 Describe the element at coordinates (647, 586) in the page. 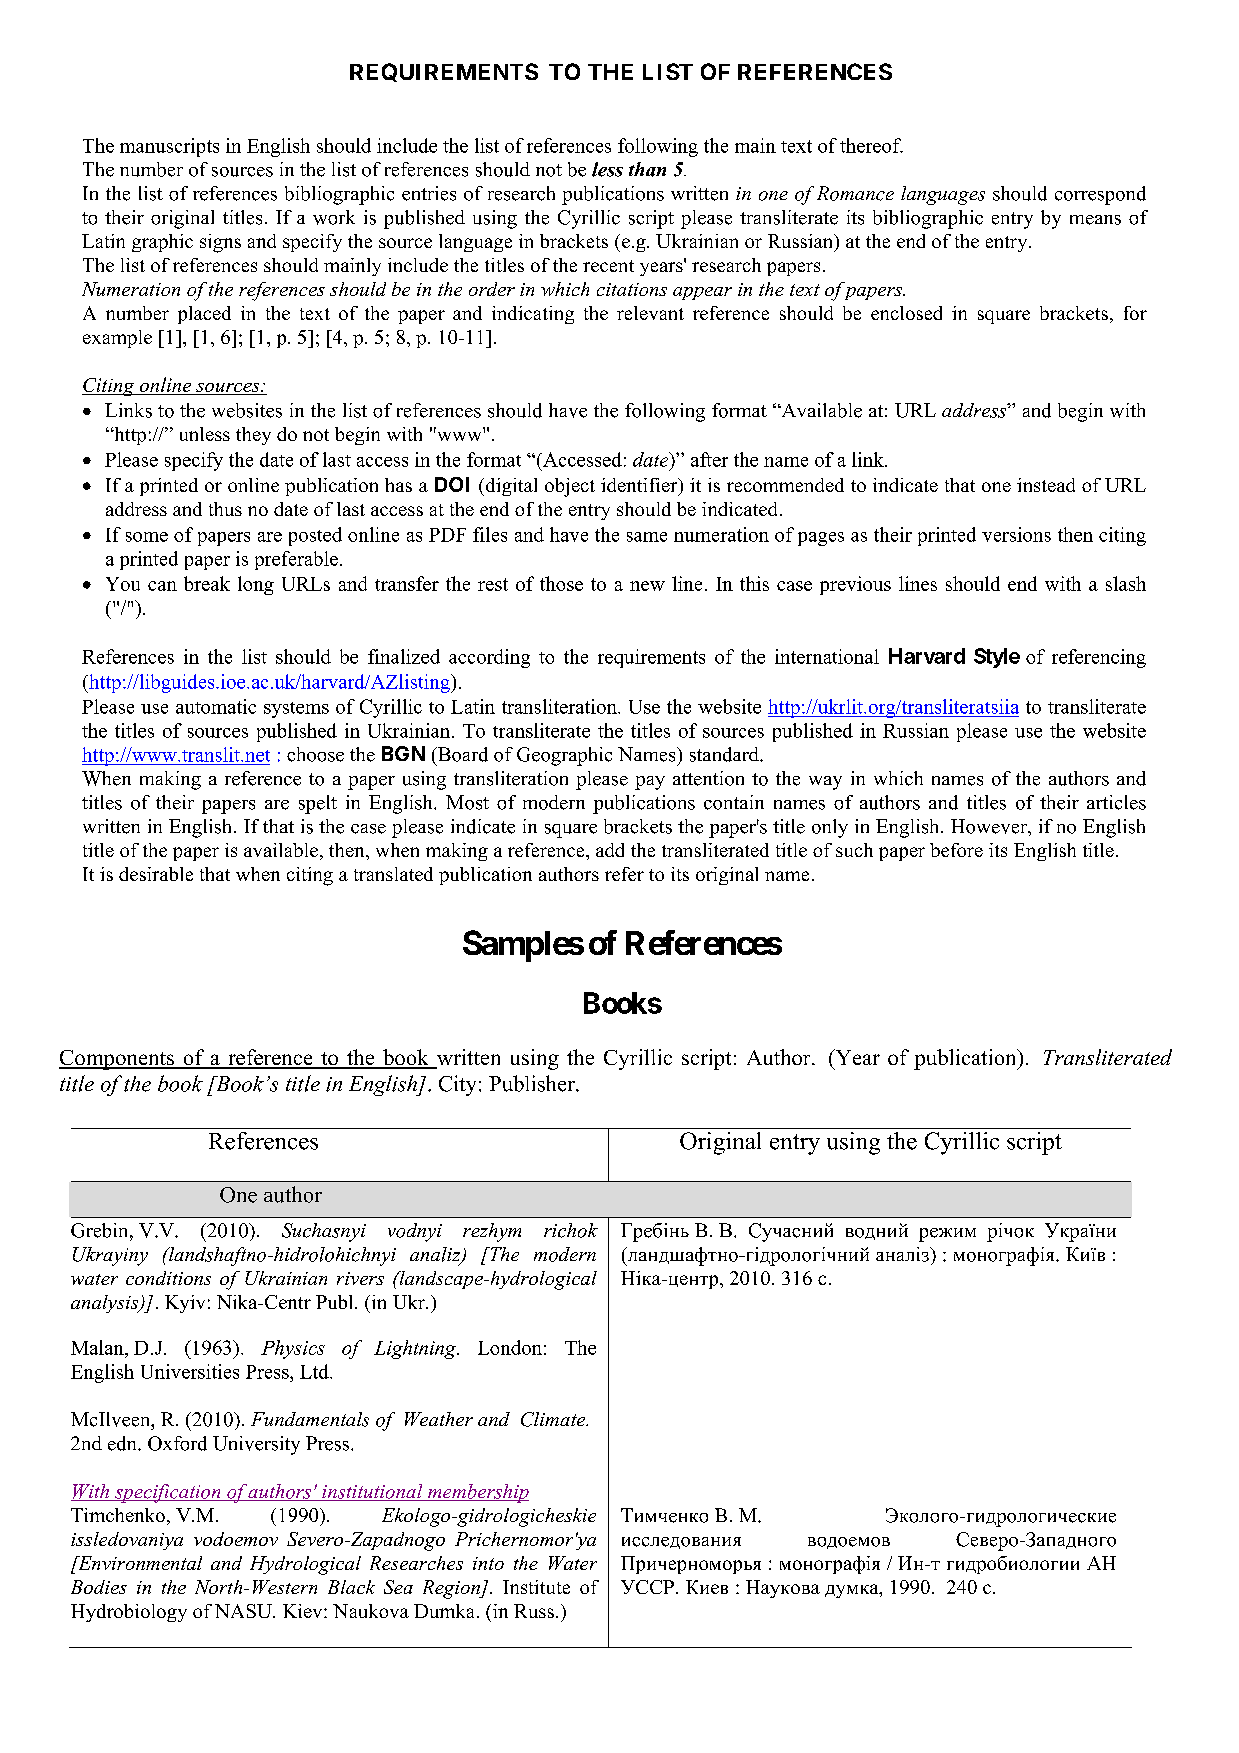

I see `new` at that location.
